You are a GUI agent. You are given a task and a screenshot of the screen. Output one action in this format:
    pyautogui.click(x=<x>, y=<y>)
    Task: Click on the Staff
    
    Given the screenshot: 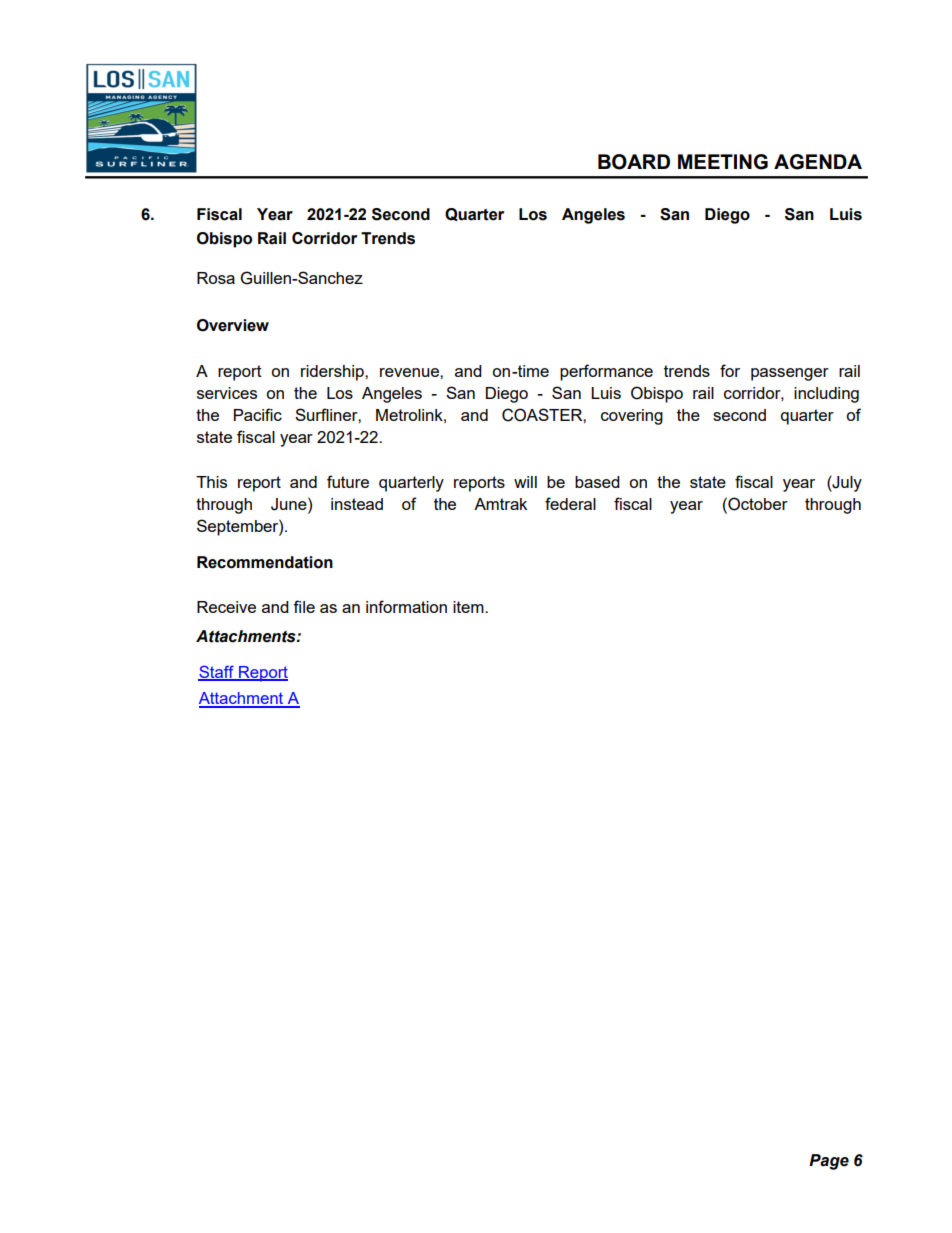 What is the action you would take?
    pyautogui.click(x=217, y=672)
